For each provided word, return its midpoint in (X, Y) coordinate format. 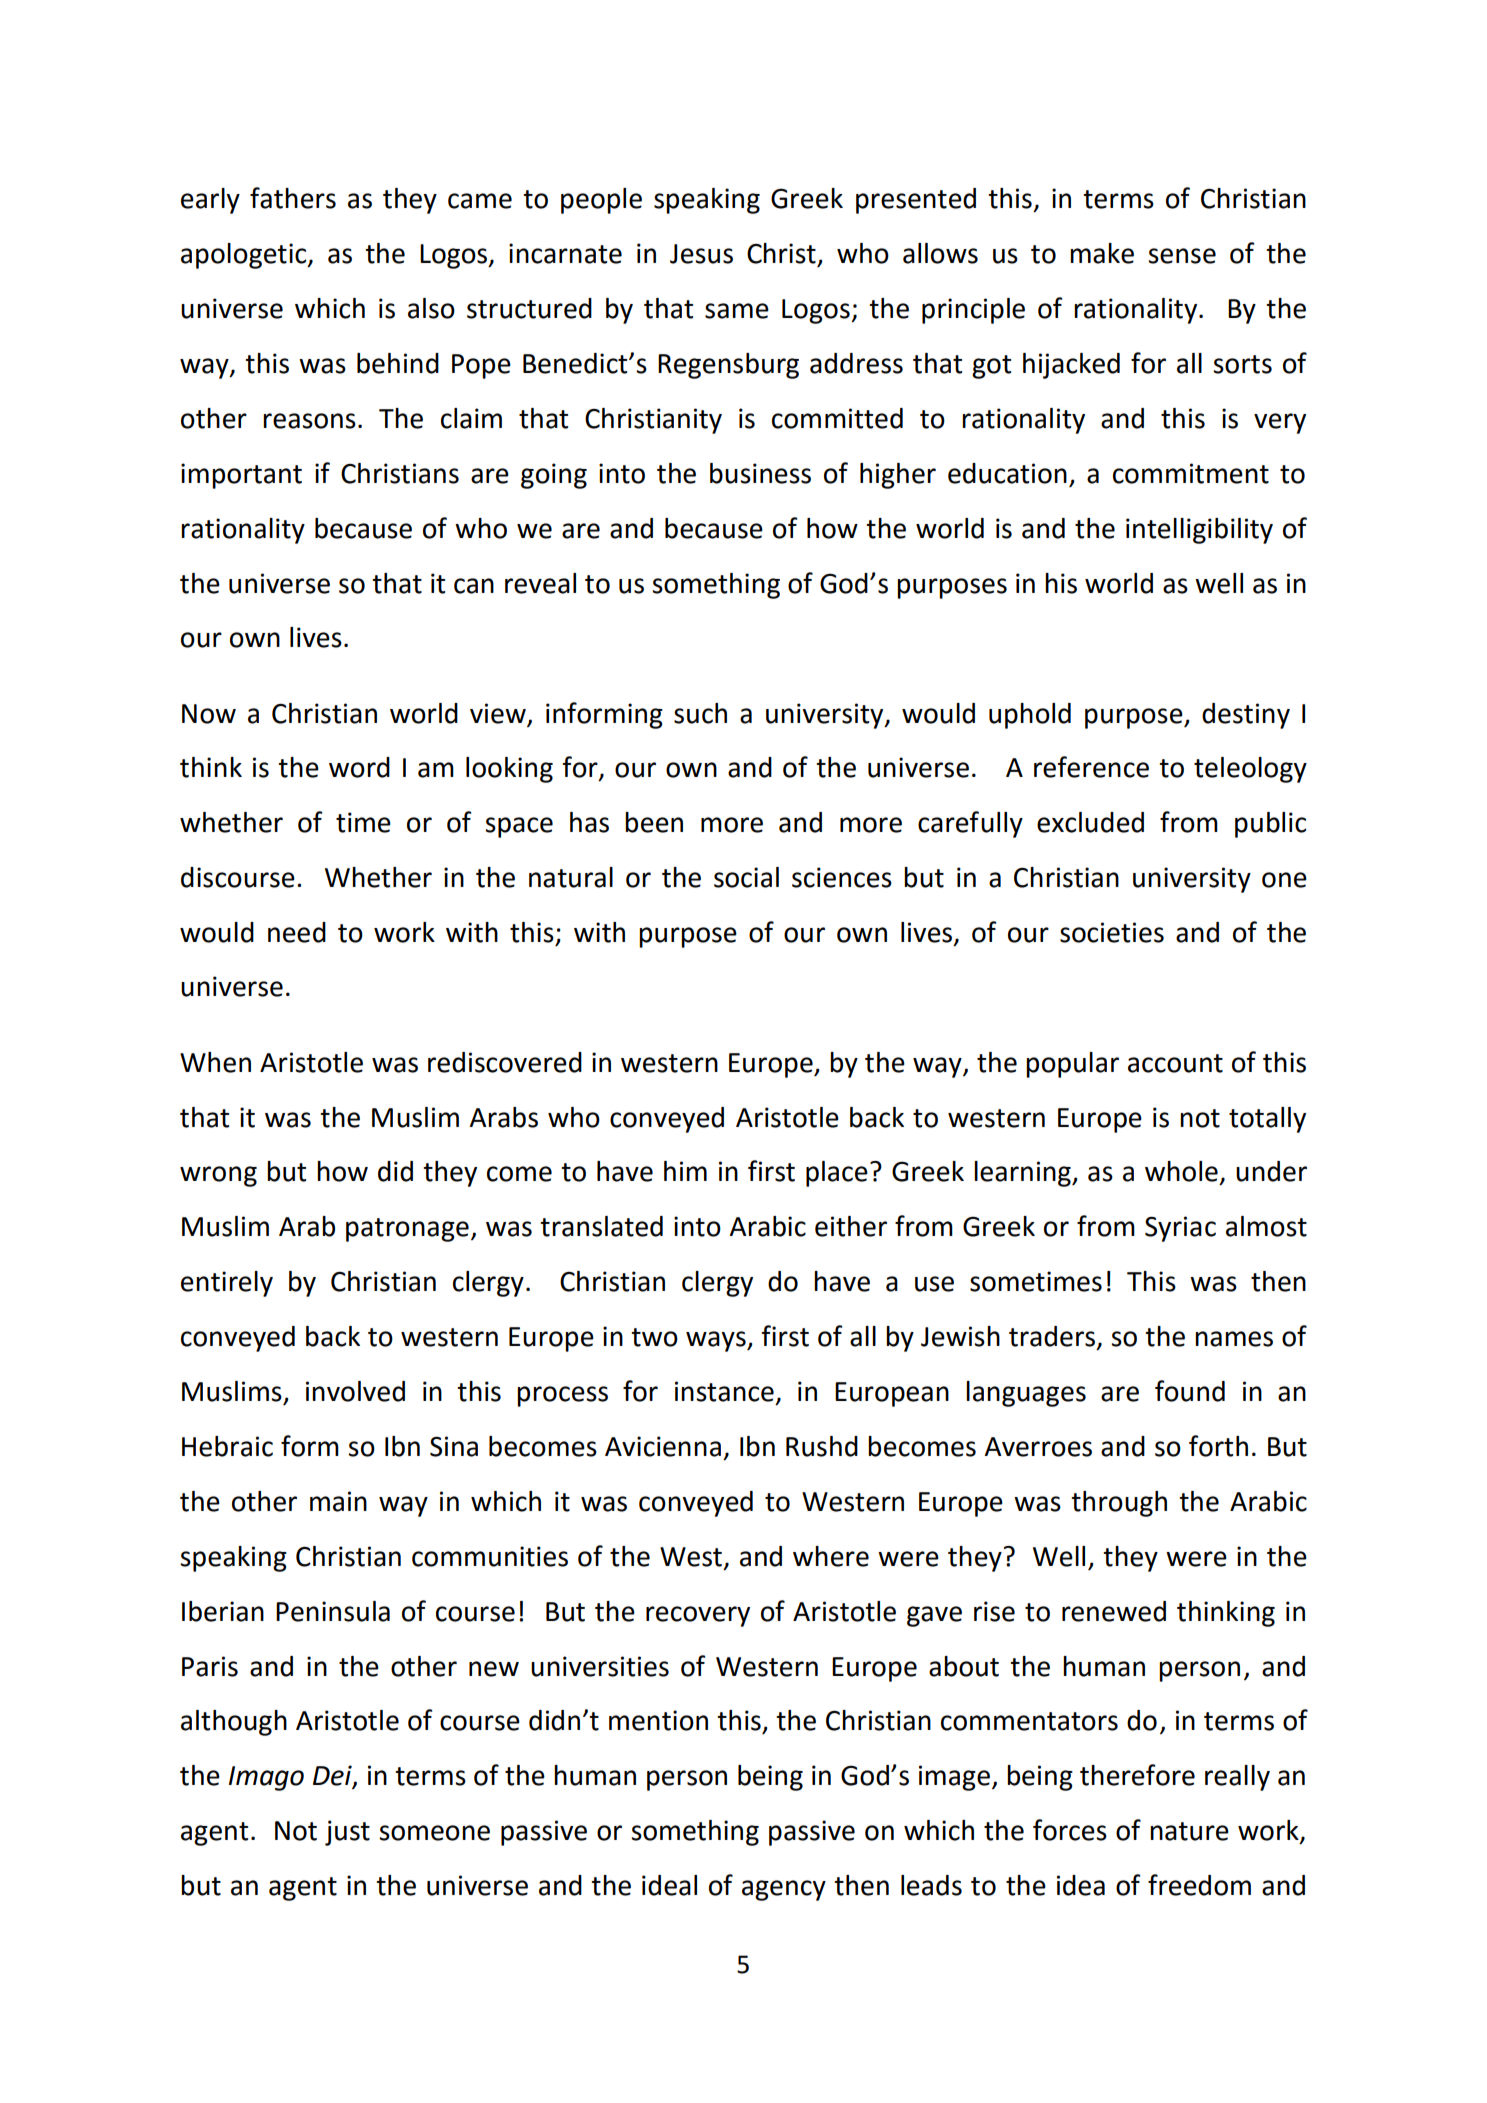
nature (1189, 1831)
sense (1182, 256)
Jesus (701, 254)
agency (784, 1890)
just (347, 1833)
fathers (293, 198)
